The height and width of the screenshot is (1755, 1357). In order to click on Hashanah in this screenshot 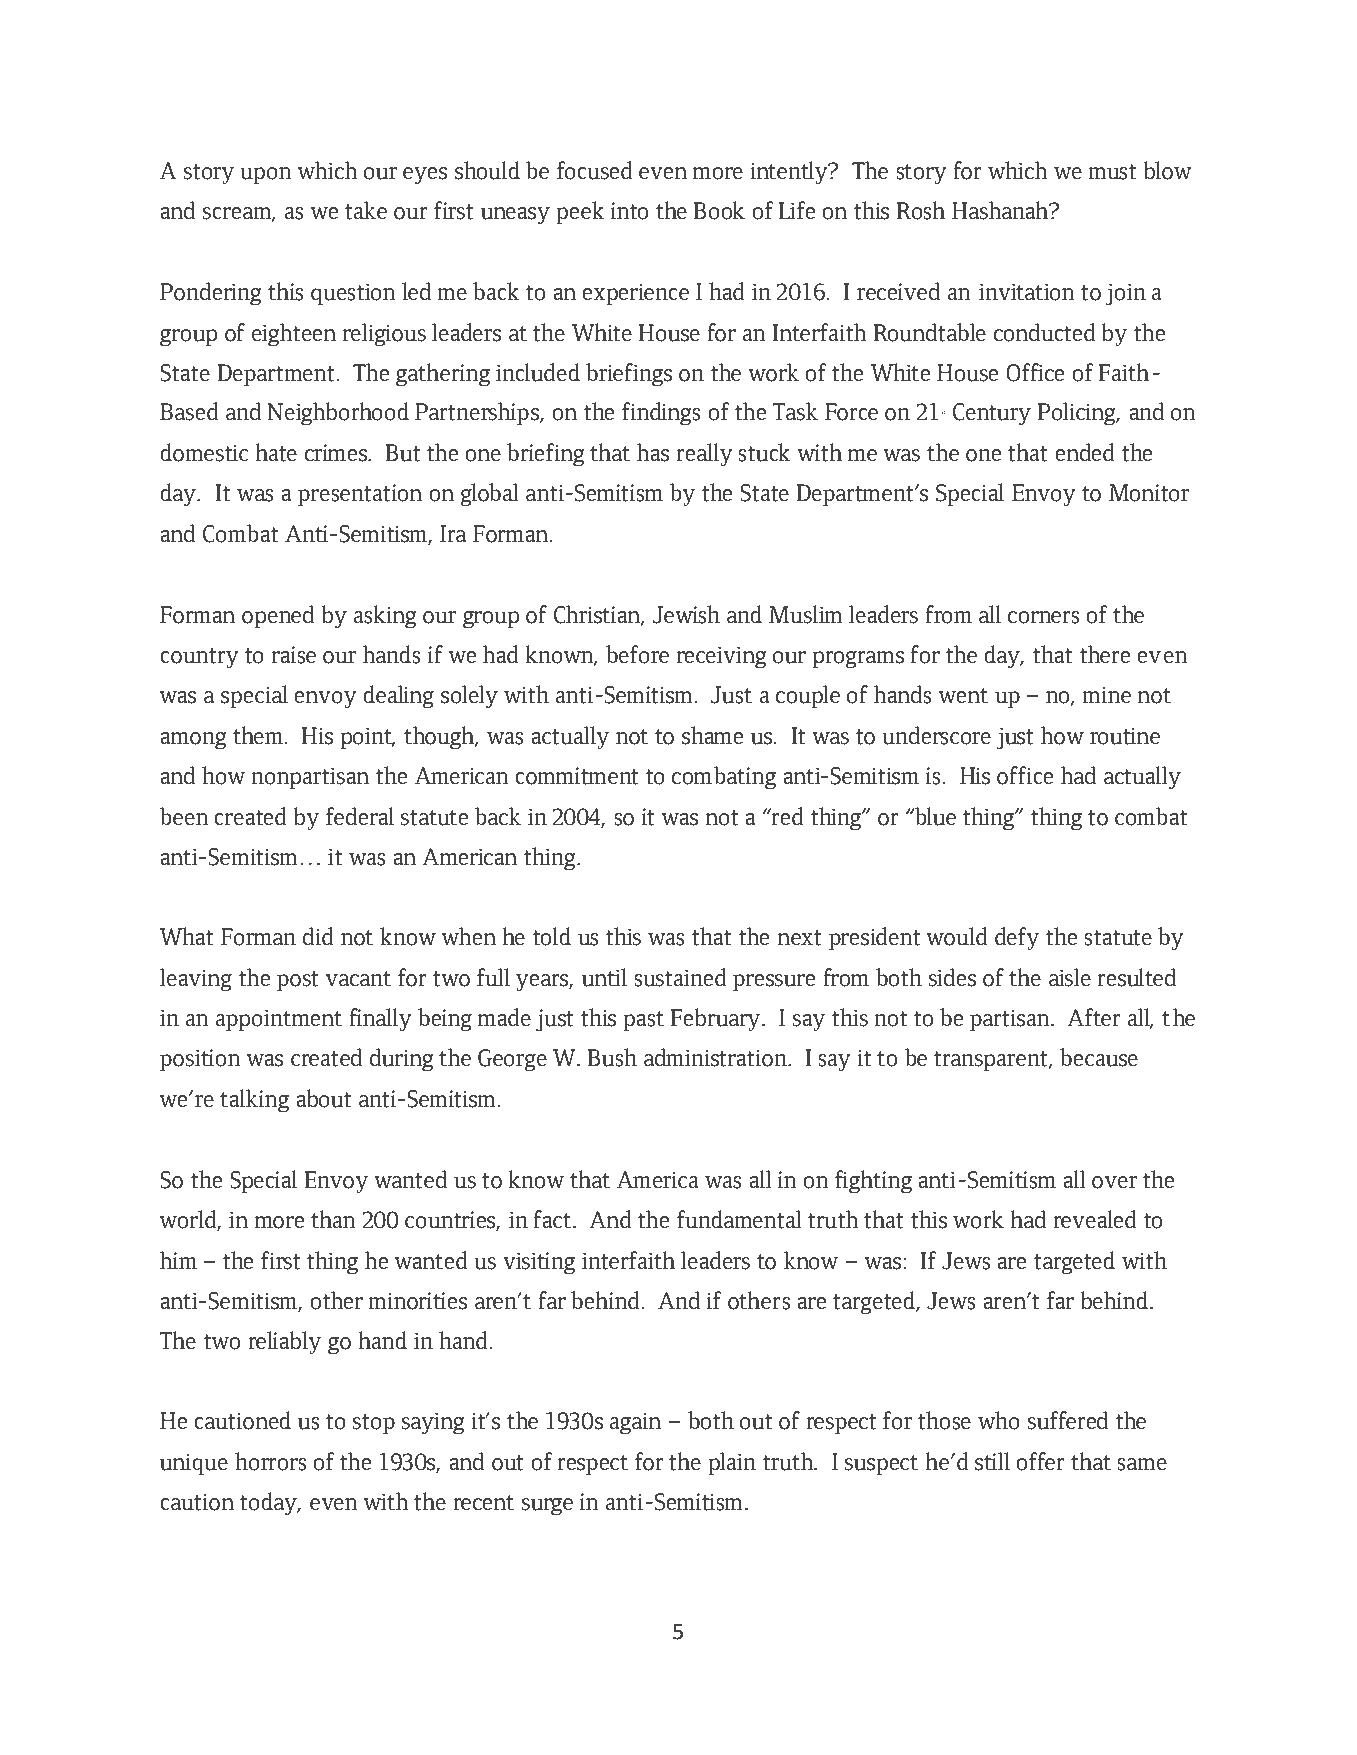, I will do `click(1001, 210)`.
